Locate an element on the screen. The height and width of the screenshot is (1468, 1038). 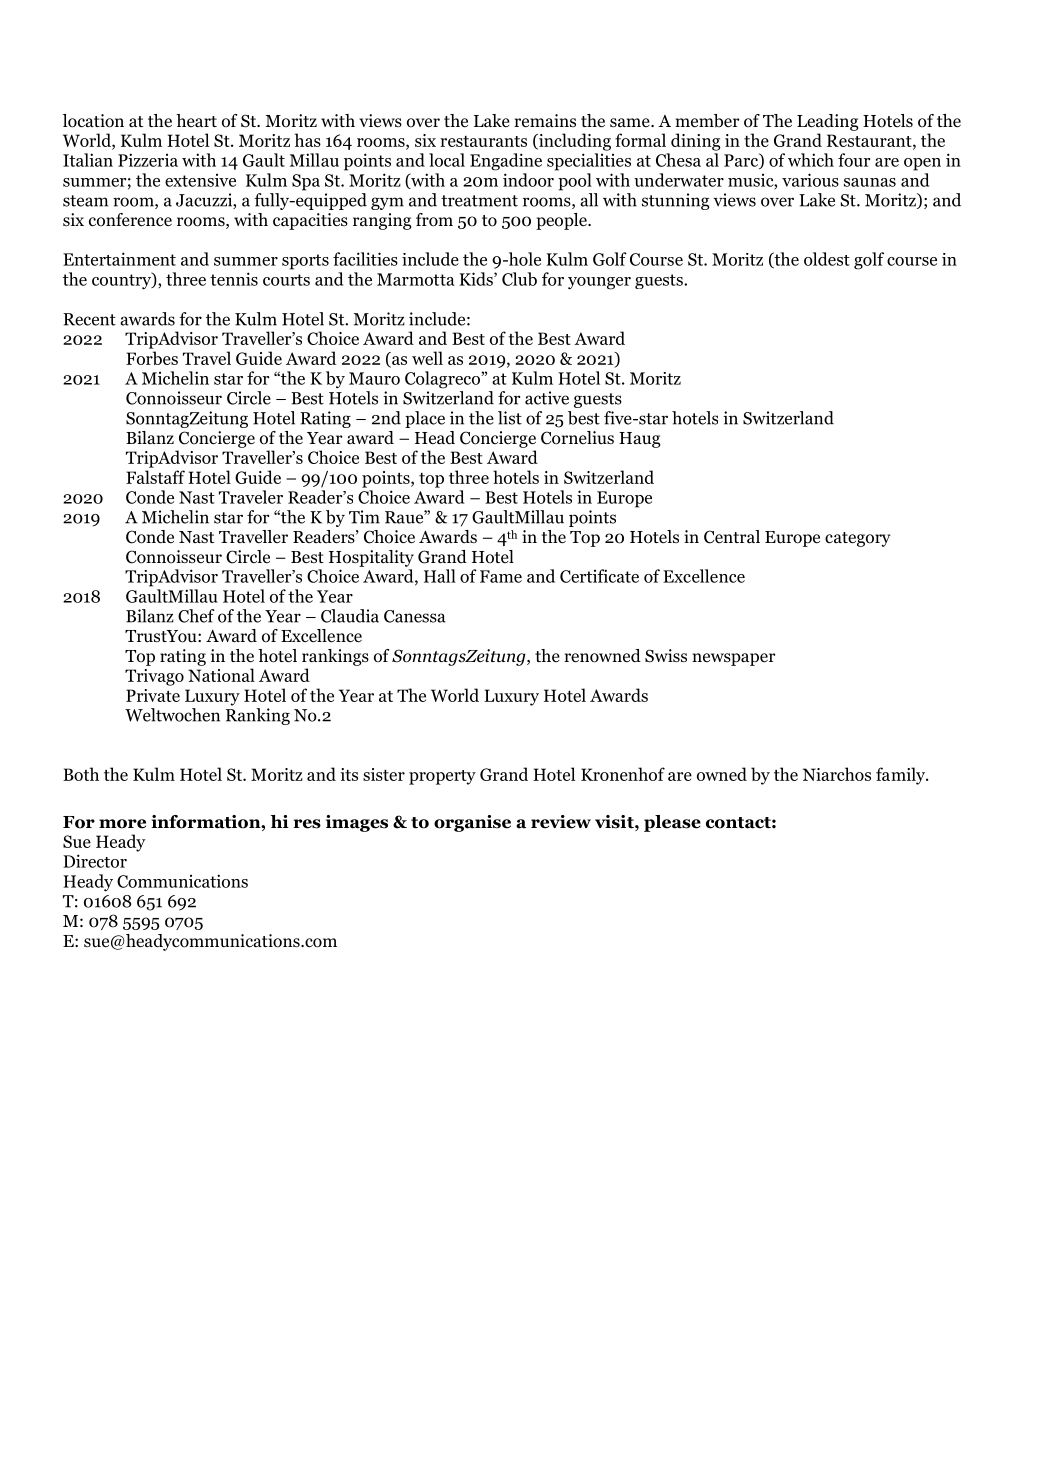
which is located at coordinates (811, 160).
